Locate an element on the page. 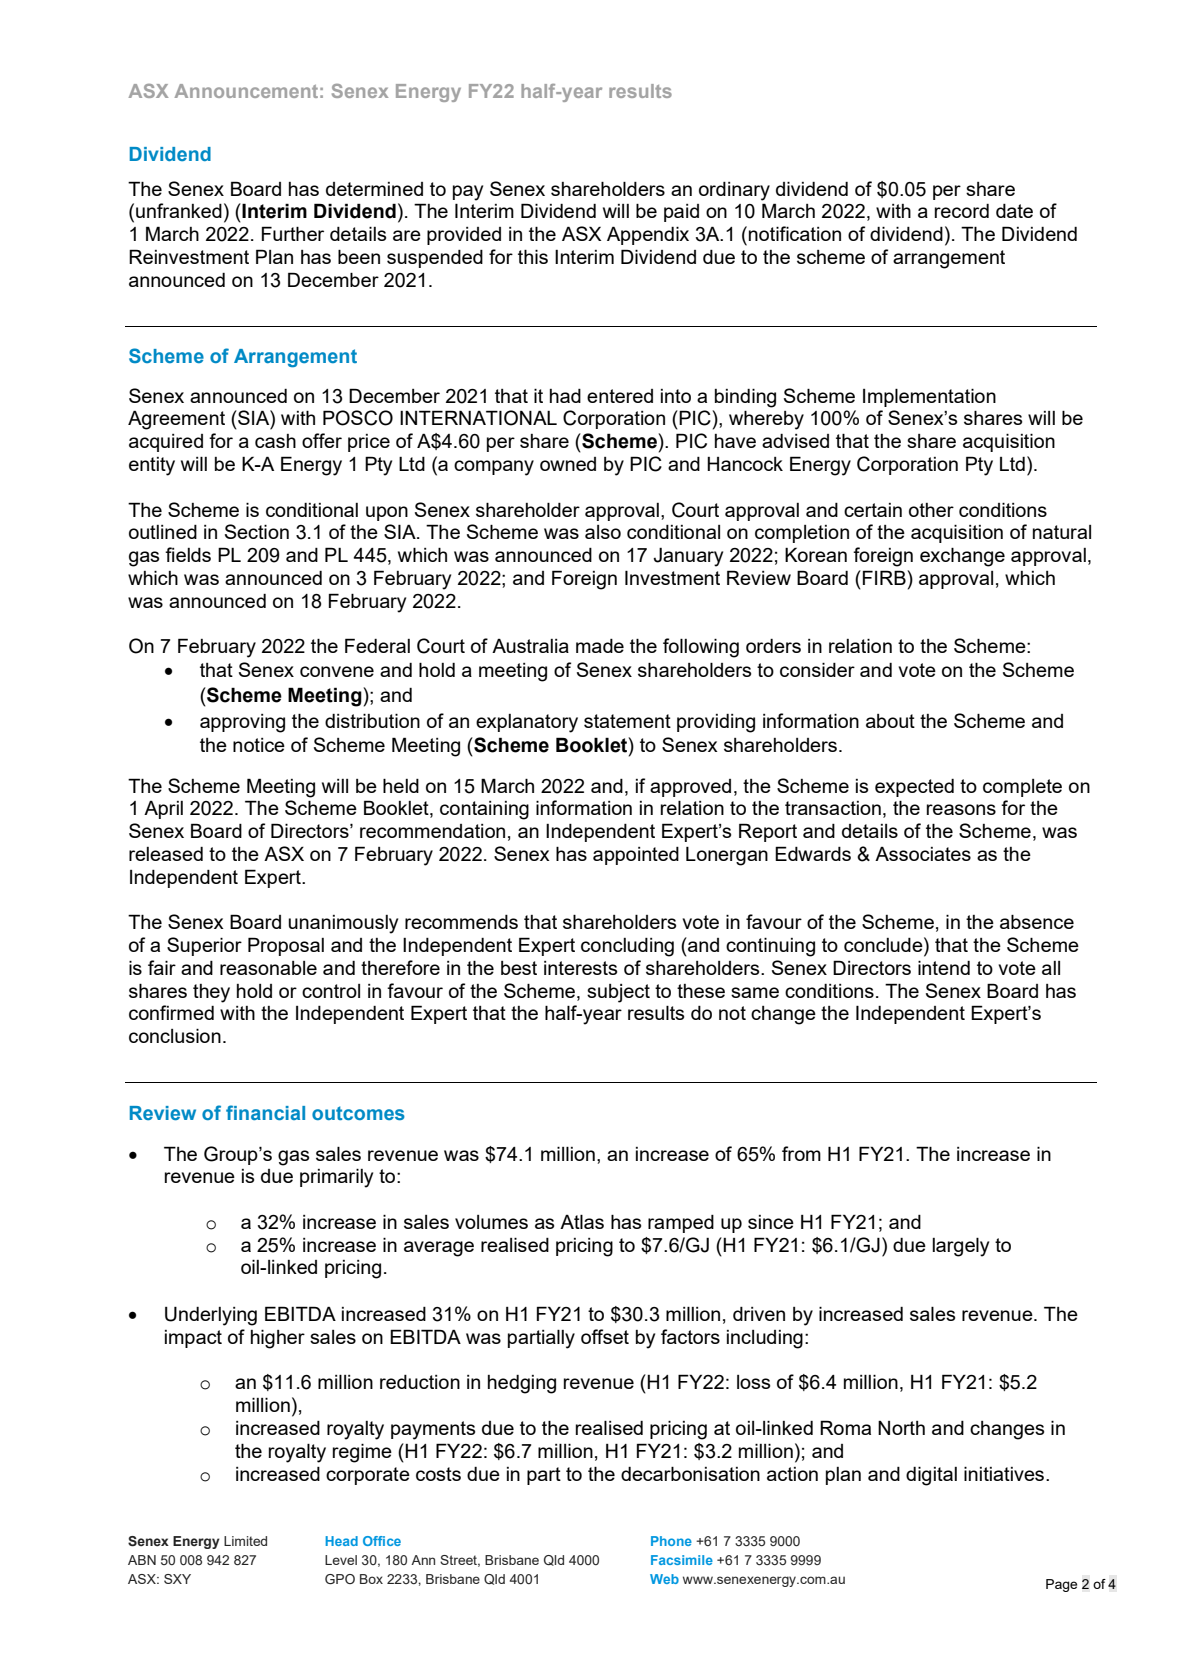  Proposal is located at coordinates (286, 946).
